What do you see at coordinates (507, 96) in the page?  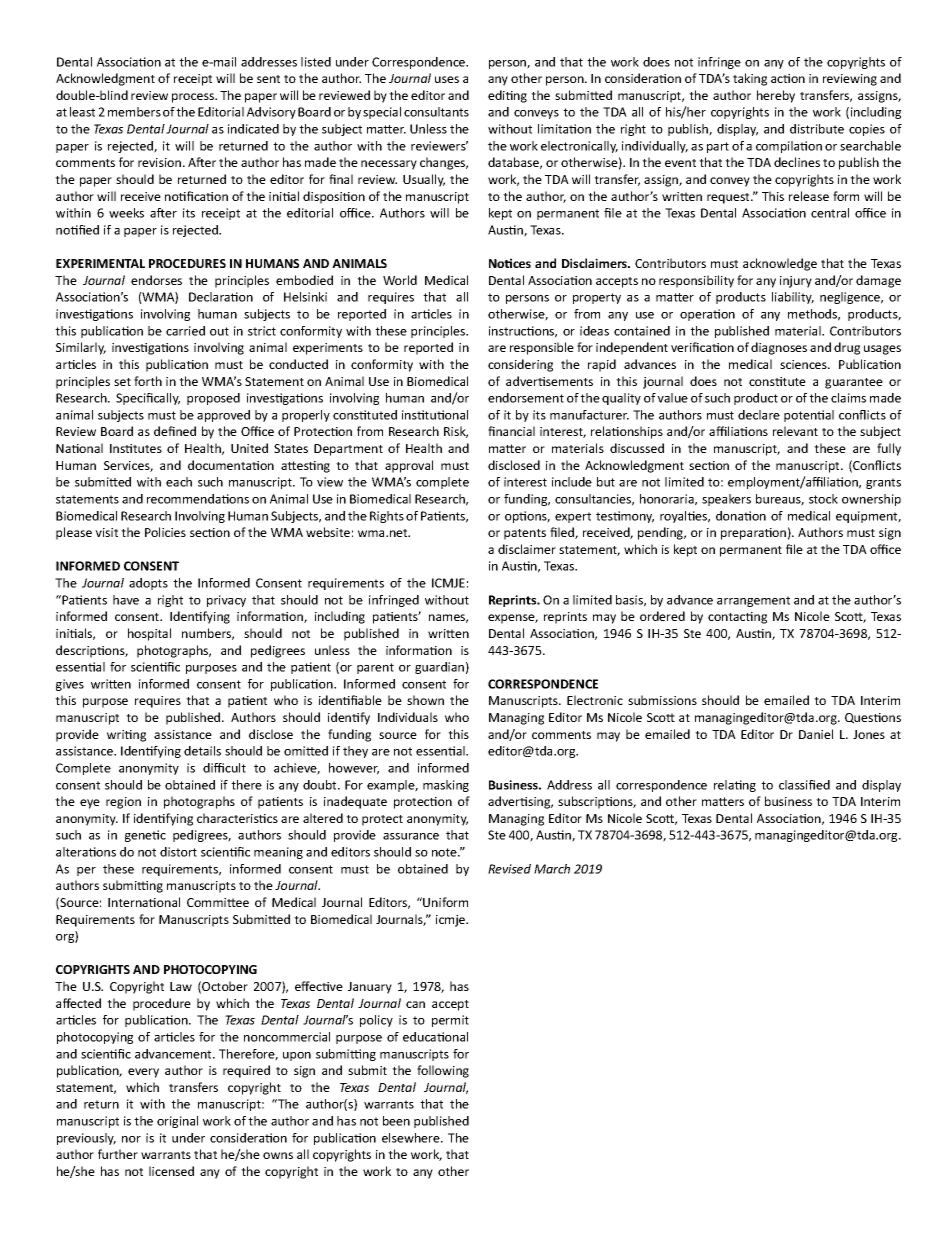 I see `editing` at bounding box center [507, 96].
